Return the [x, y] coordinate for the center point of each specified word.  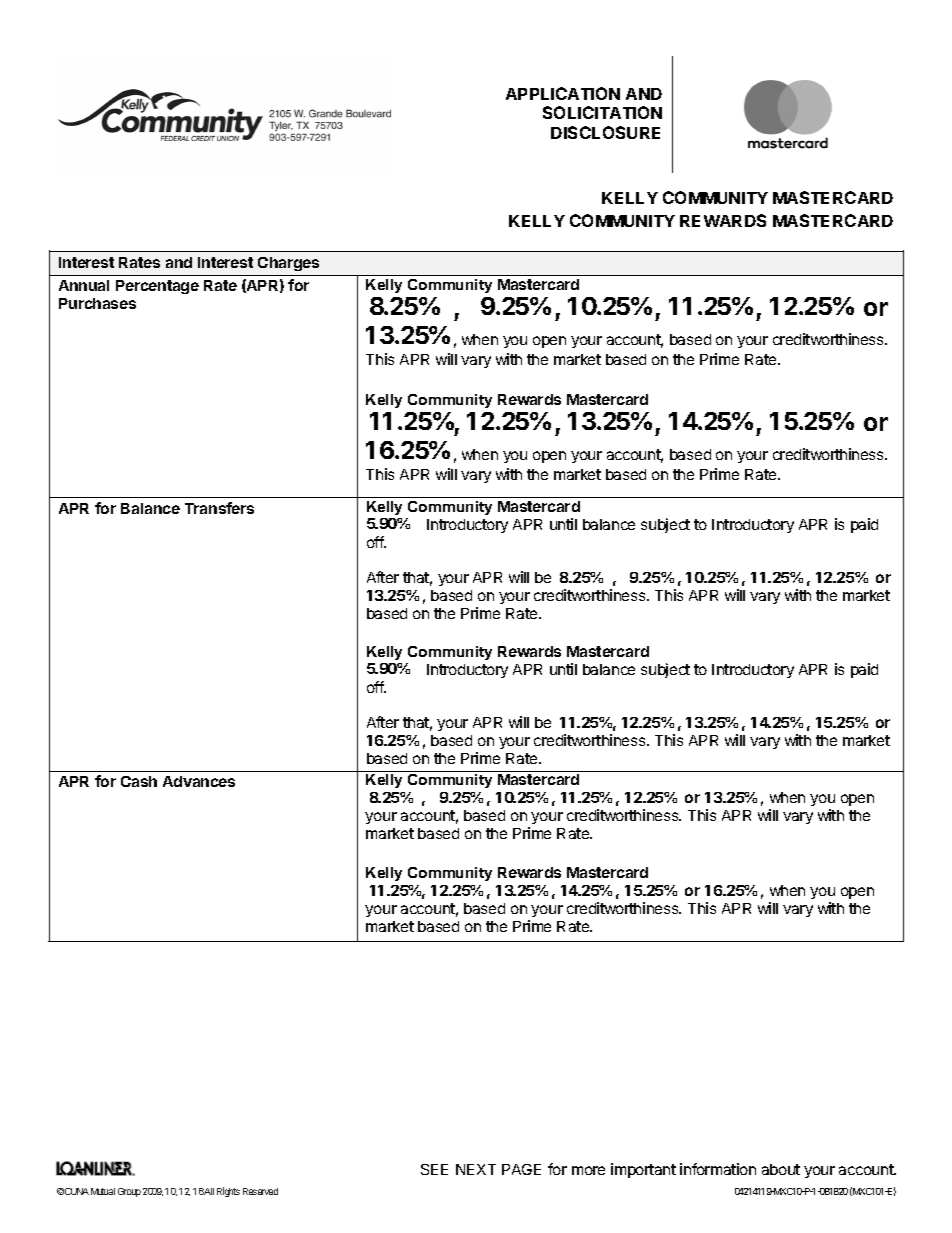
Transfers [219, 508]
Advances [199, 781]
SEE [434, 1169]
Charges [288, 264]
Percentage [157, 287]
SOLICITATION [602, 112]
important [643, 1170]
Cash [139, 781]
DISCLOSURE [605, 132]
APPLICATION [563, 93]
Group [129, 1192]
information [718, 1169]
